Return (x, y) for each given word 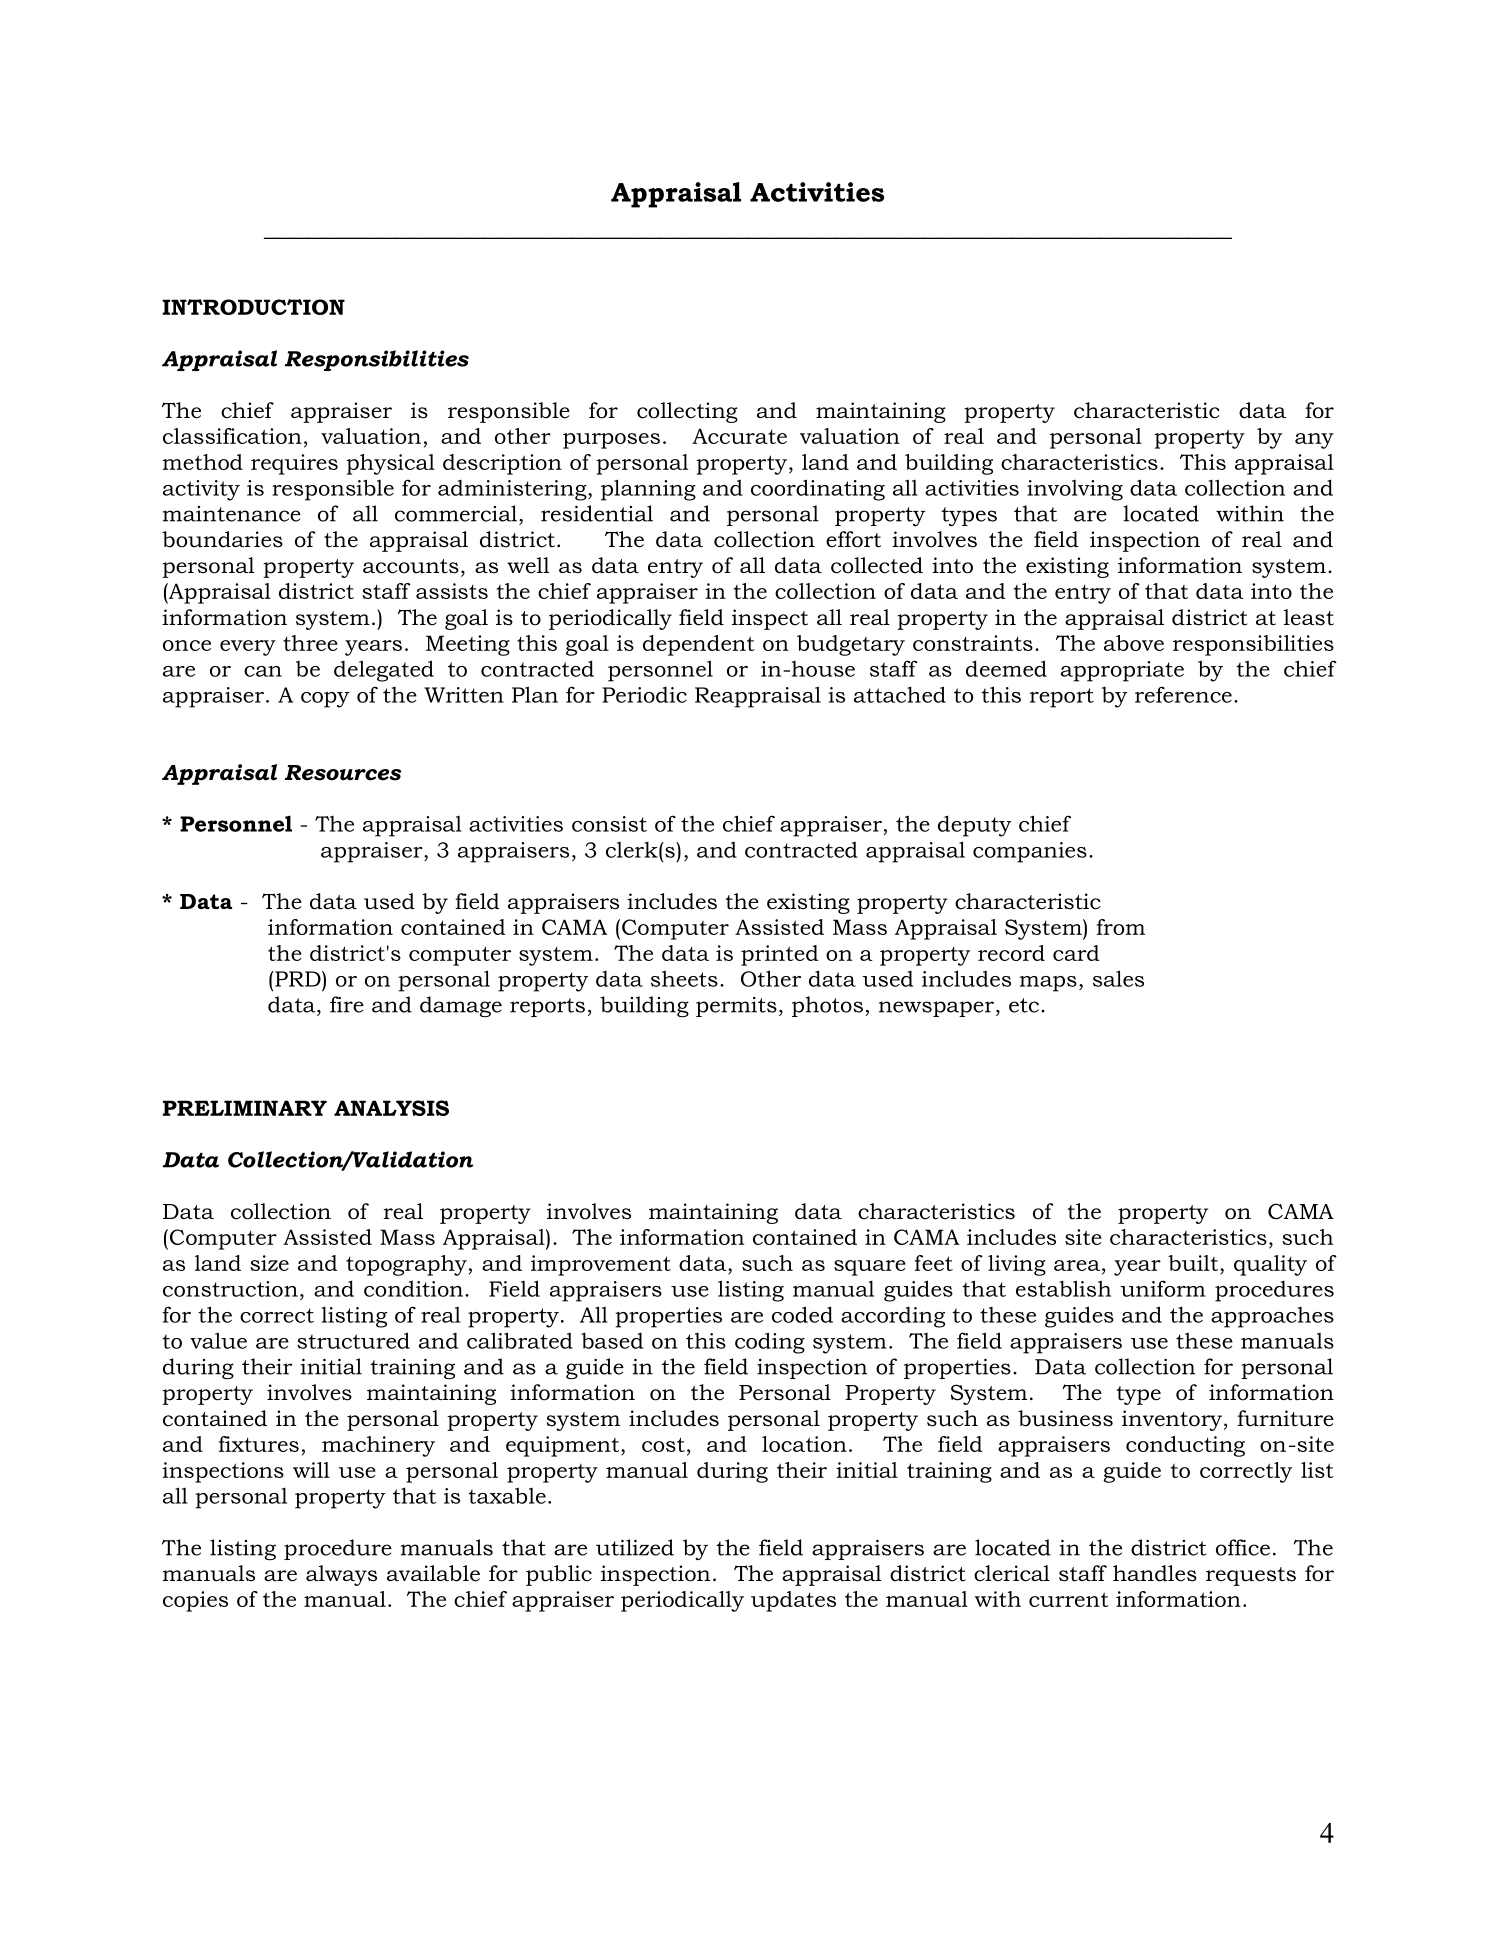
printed (780, 955)
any (1314, 441)
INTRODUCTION (253, 307)
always (341, 1575)
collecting (687, 412)
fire (347, 1004)
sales (1118, 978)
